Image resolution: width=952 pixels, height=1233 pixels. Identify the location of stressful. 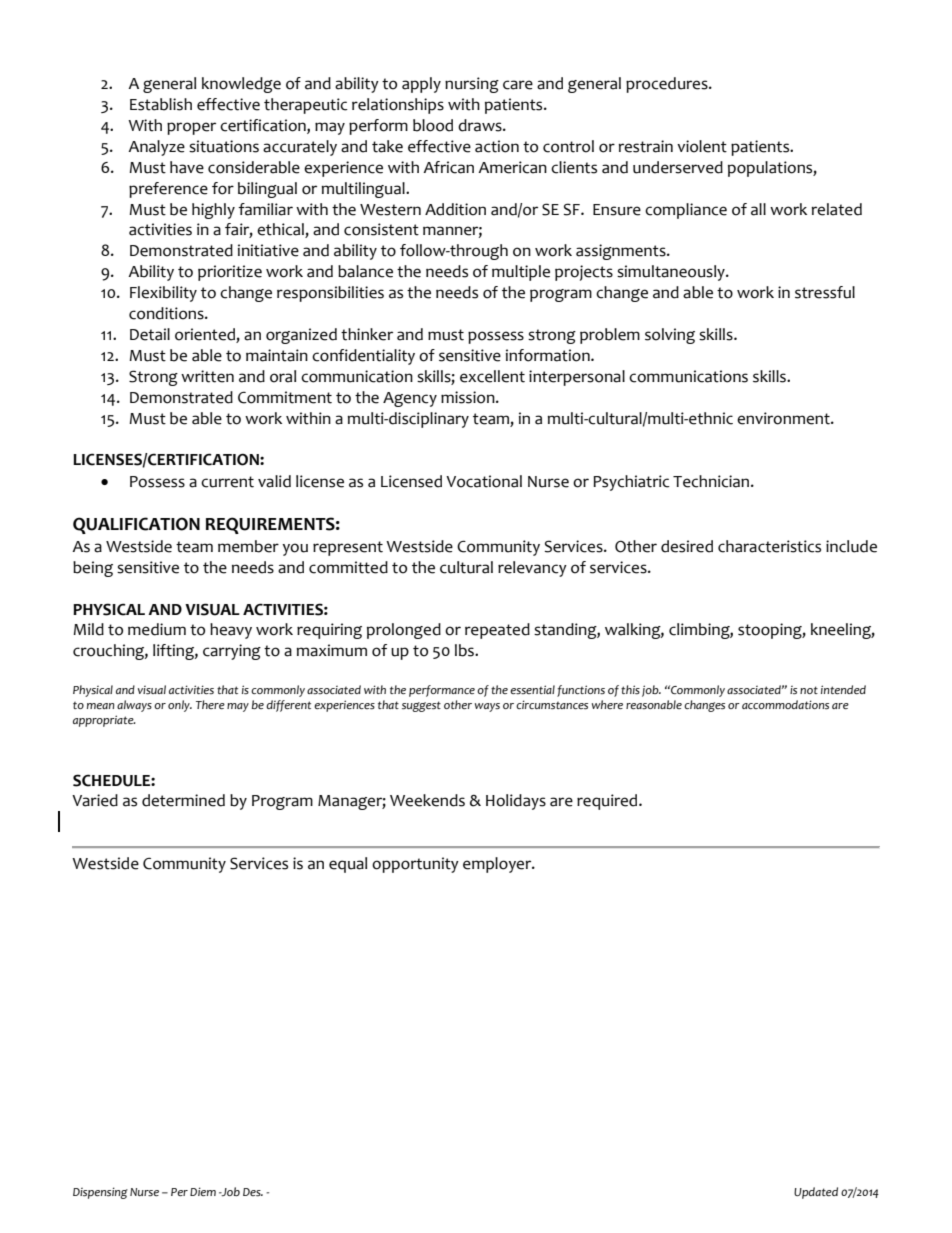
(825, 292).
